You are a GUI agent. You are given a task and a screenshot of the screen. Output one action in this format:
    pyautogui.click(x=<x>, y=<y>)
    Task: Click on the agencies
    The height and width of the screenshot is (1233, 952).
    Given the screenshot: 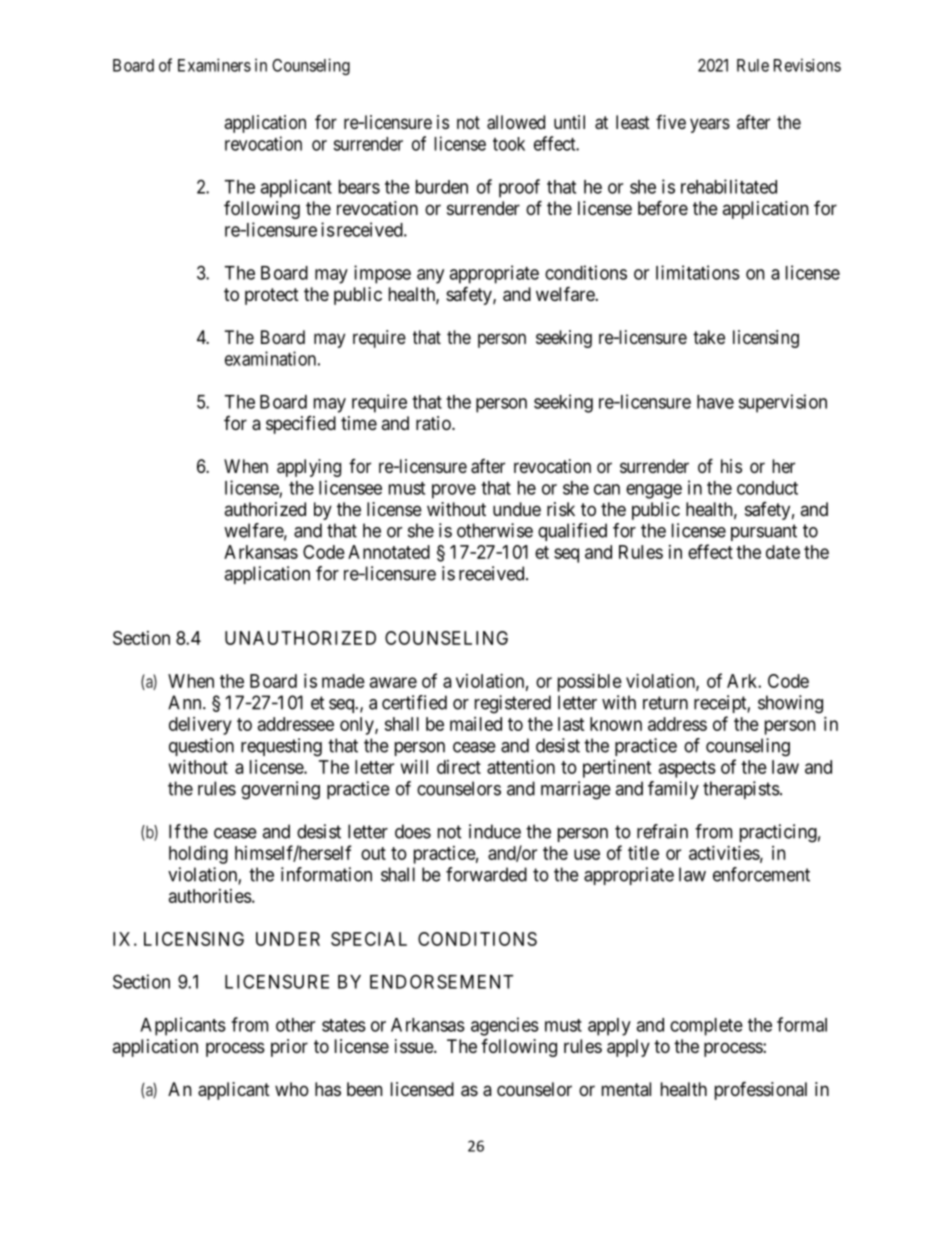 What is the action you would take?
    pyautogui.click(x=505, y=1026)
